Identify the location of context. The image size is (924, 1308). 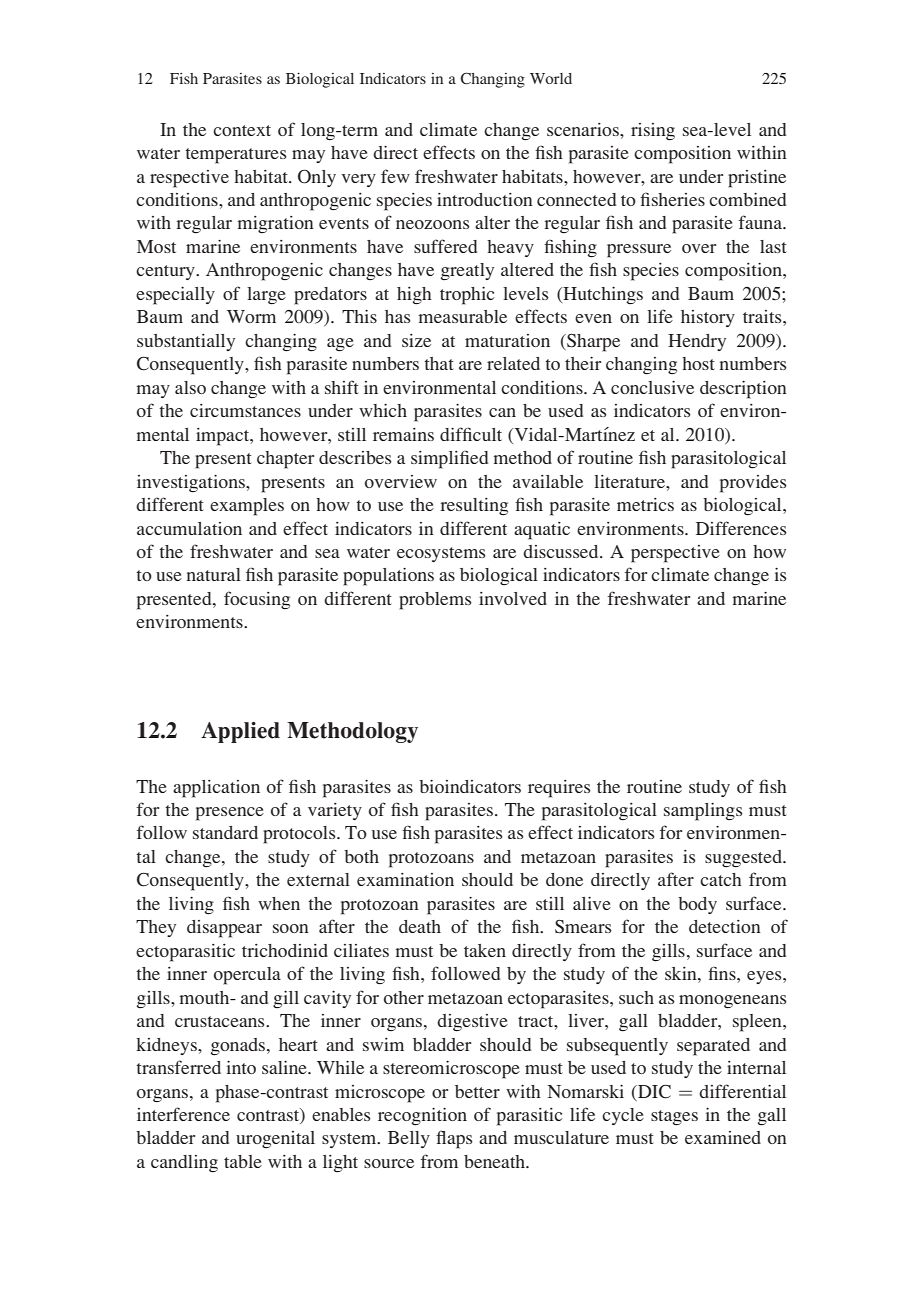
(242, 130).
